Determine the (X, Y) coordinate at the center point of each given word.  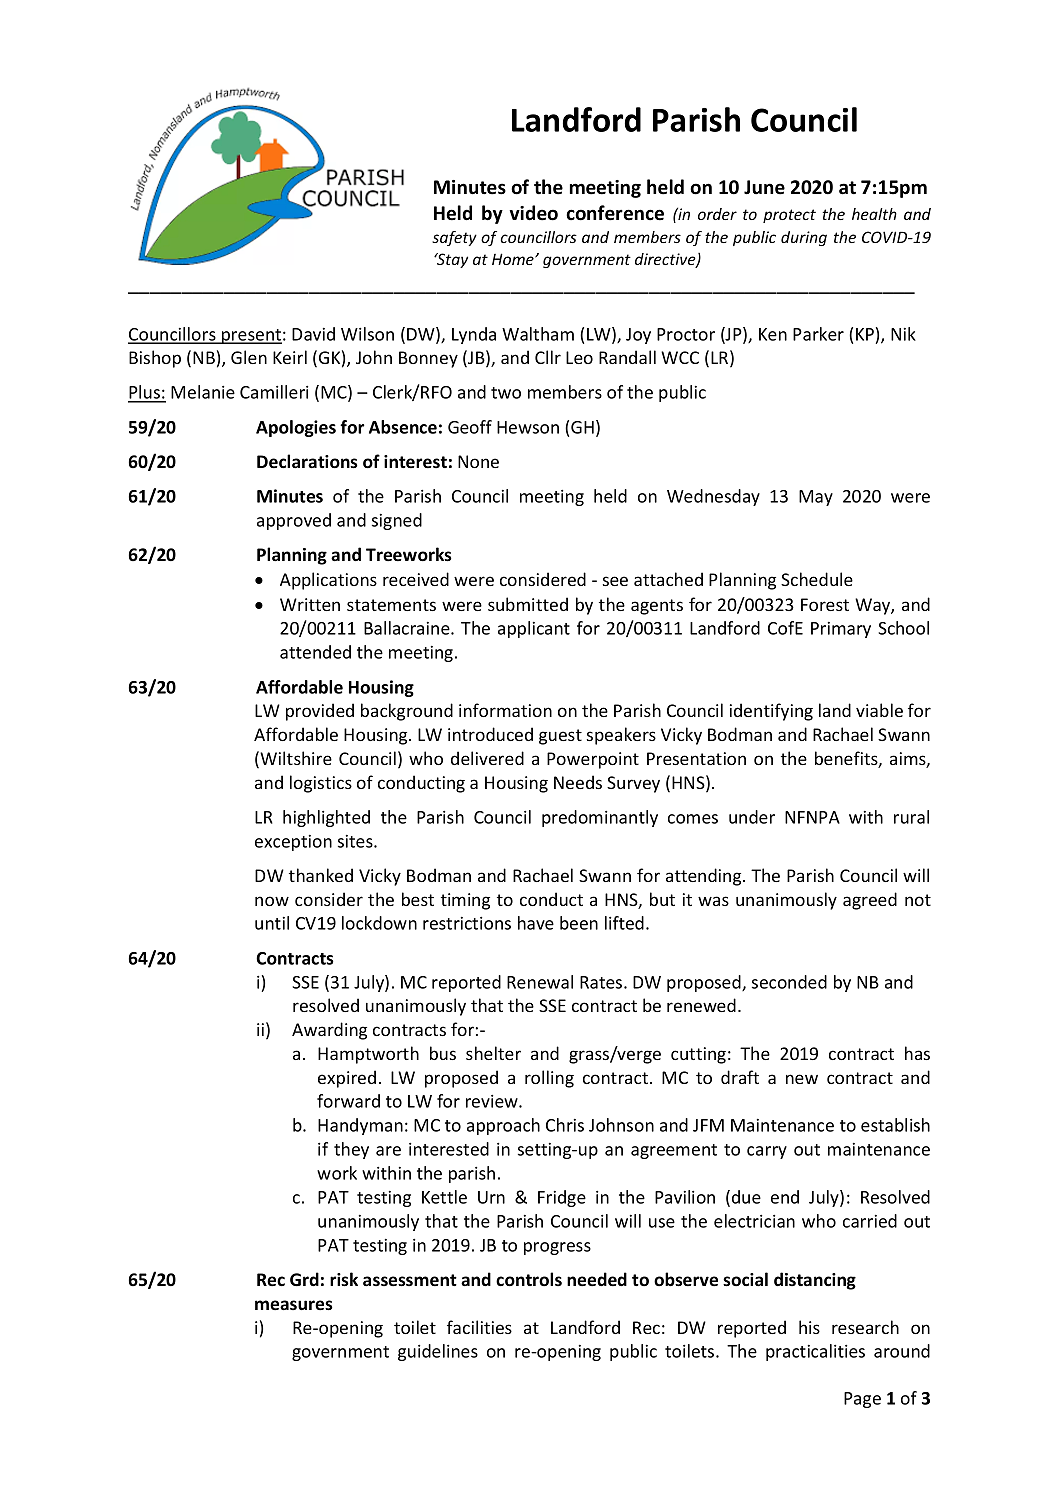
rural (911, 817)
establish (895, 1125)
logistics (321, 784)
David (313, 334)
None (478, 461)
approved (294, 521)
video (533, 213)
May (816, 498)
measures (294, 1305)
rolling (549, 1079)
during (804, 238)
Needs (578, 782)
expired (347, 1079)
